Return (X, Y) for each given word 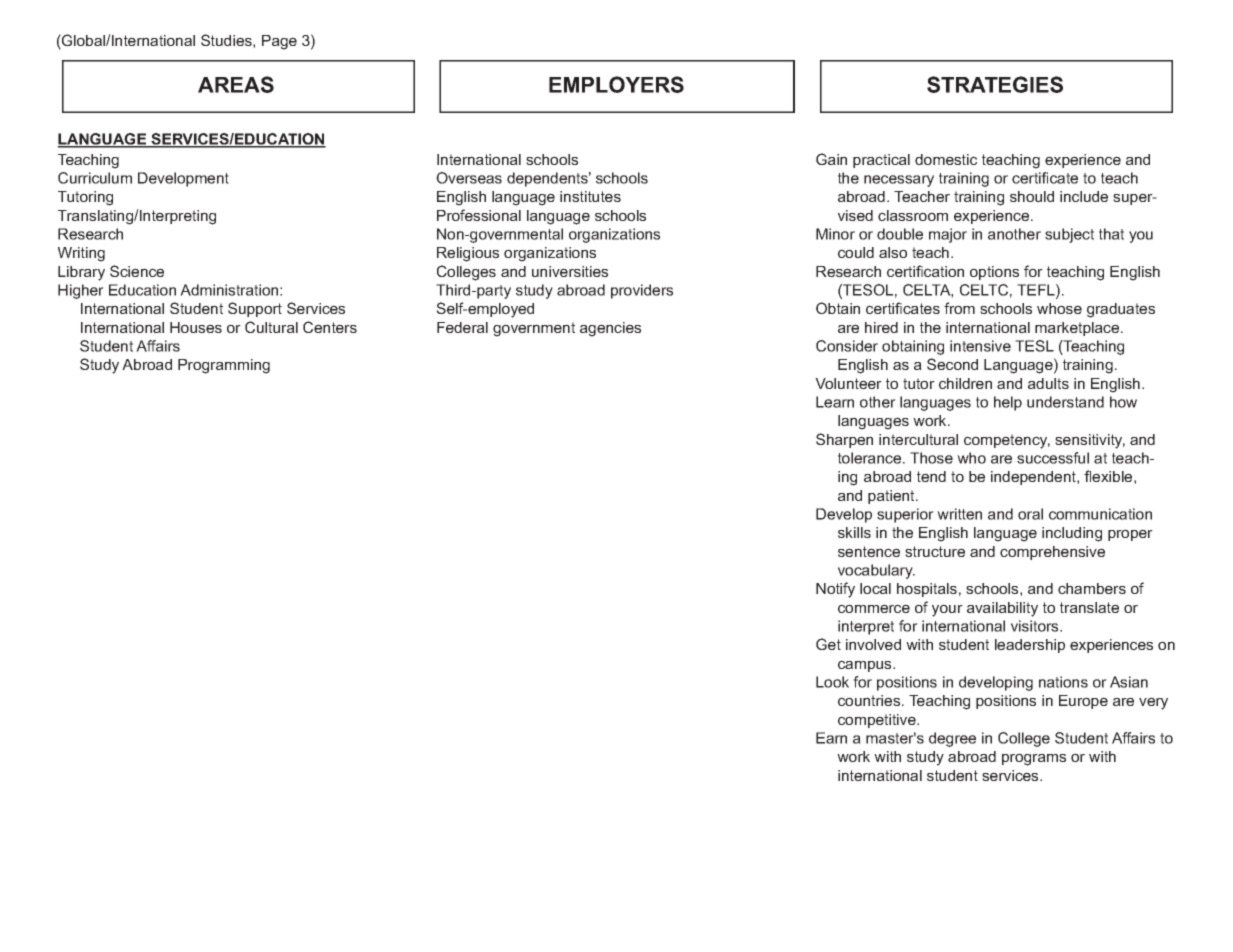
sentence (869, 551)
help (1008, 403)
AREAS (236, 84)
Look (832, 682)
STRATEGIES (995, 84)
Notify (835, 590)
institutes (590, 196)
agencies (610, 329)
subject (1069, 235)
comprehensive (1052, 553)
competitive (878, 721)
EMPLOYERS (616, 84)
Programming (224, 366)
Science (137, 271)
